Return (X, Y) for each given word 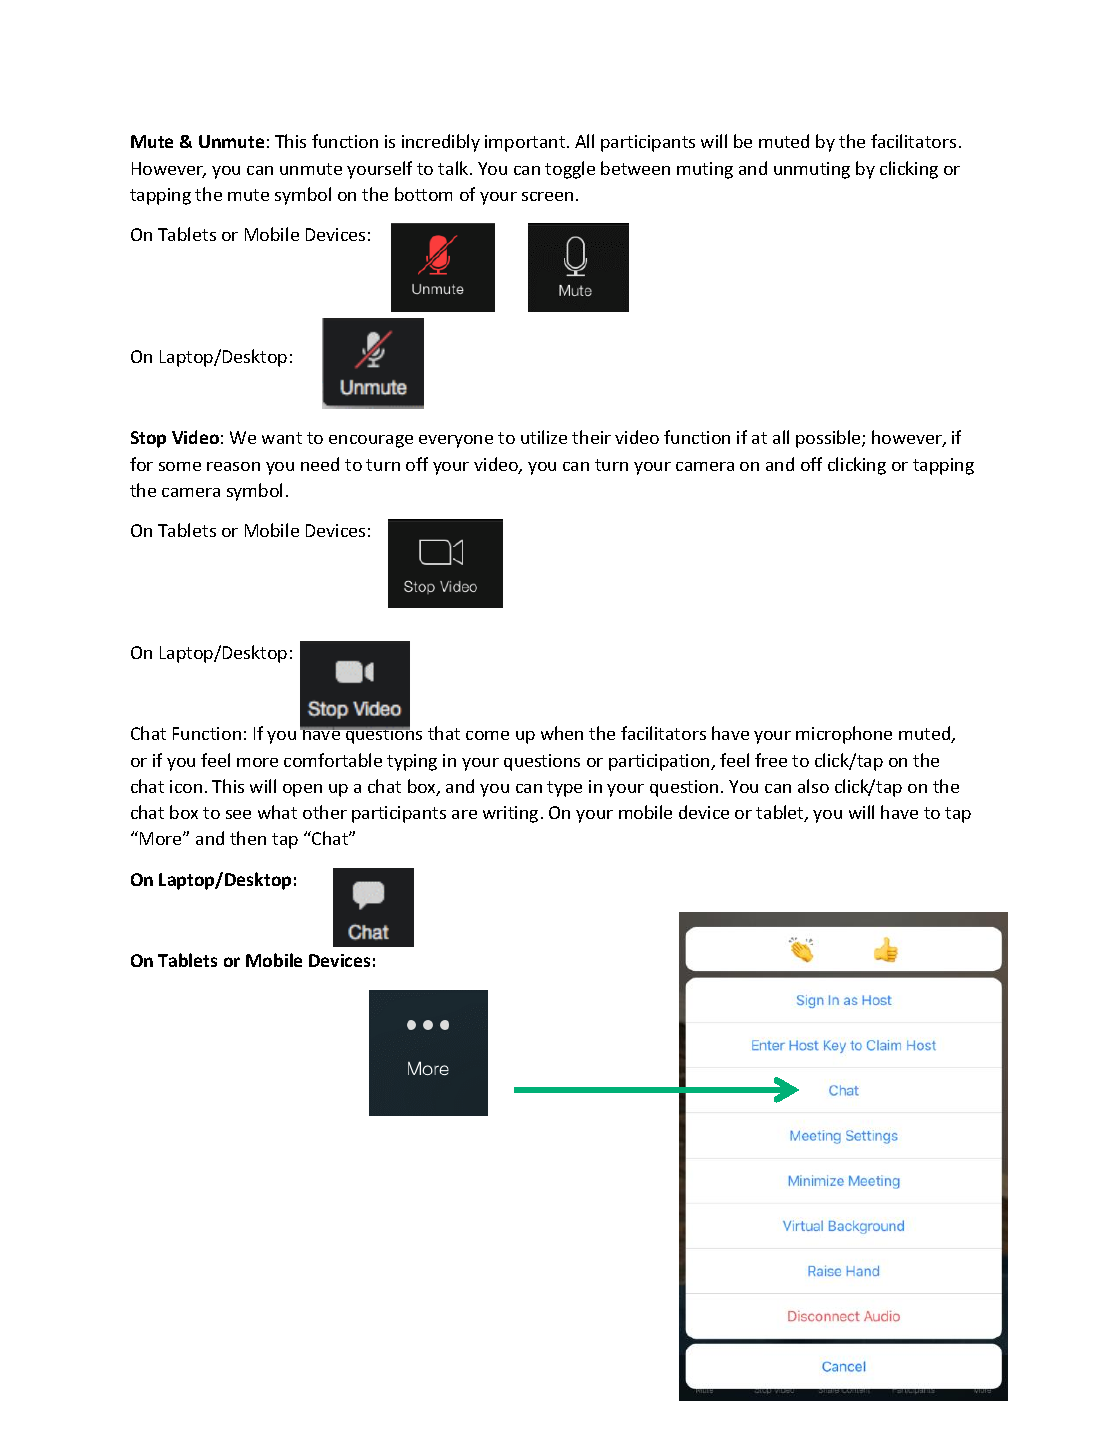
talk (454, 168)
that (444, 733)
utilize (544, 437)
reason (233, 466)
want (282, 438)
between (635, 168)
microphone (844, 735)
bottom (423, 194)
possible (829, 439)
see (238, 814)
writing (510, 814)
